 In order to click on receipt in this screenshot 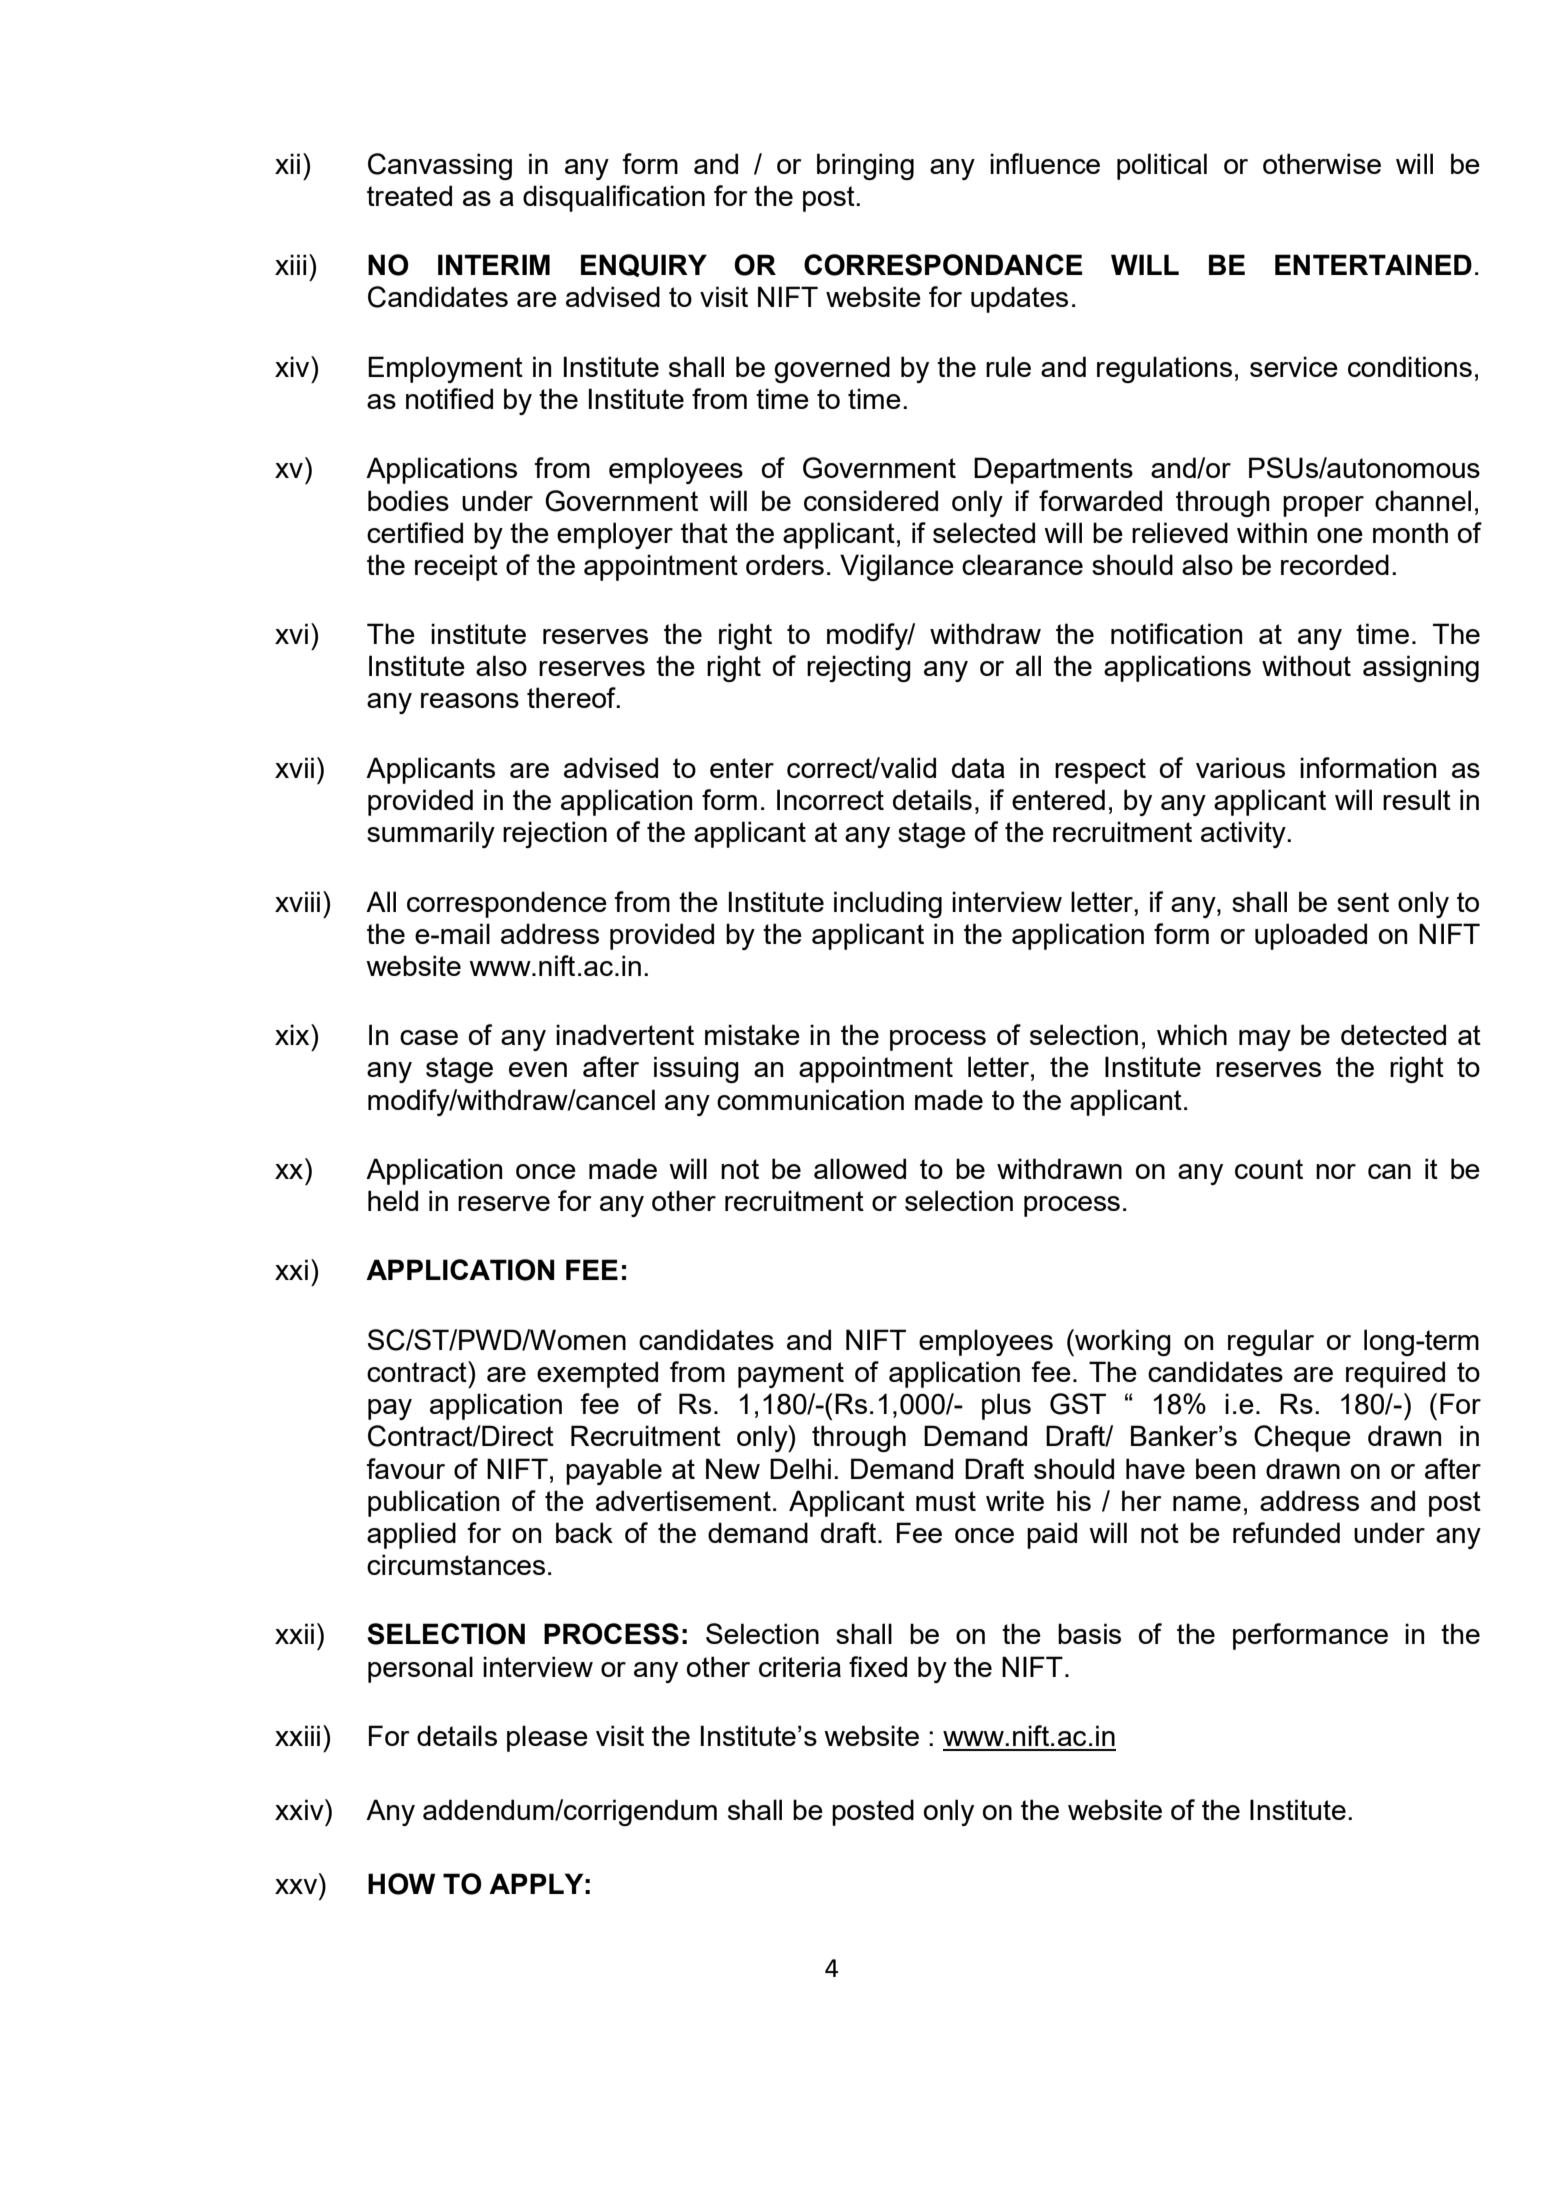, I will do `click(456, 567)`.
